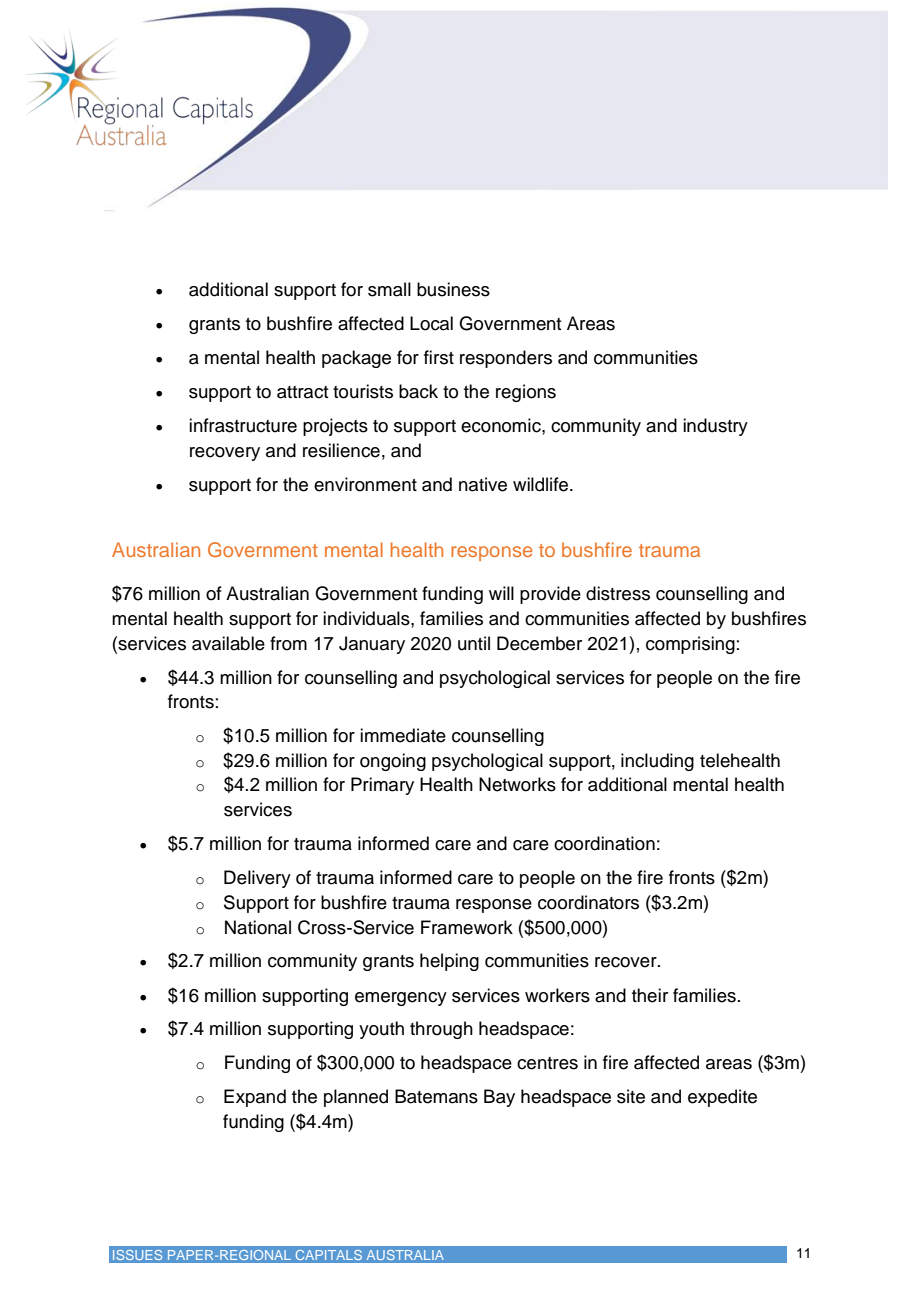 The width and height of the screenshot is (924, 1308). What do you see at coordinates (467, 927) in the screenshot?
I see `Framework` at bounding box center [467, 927].
